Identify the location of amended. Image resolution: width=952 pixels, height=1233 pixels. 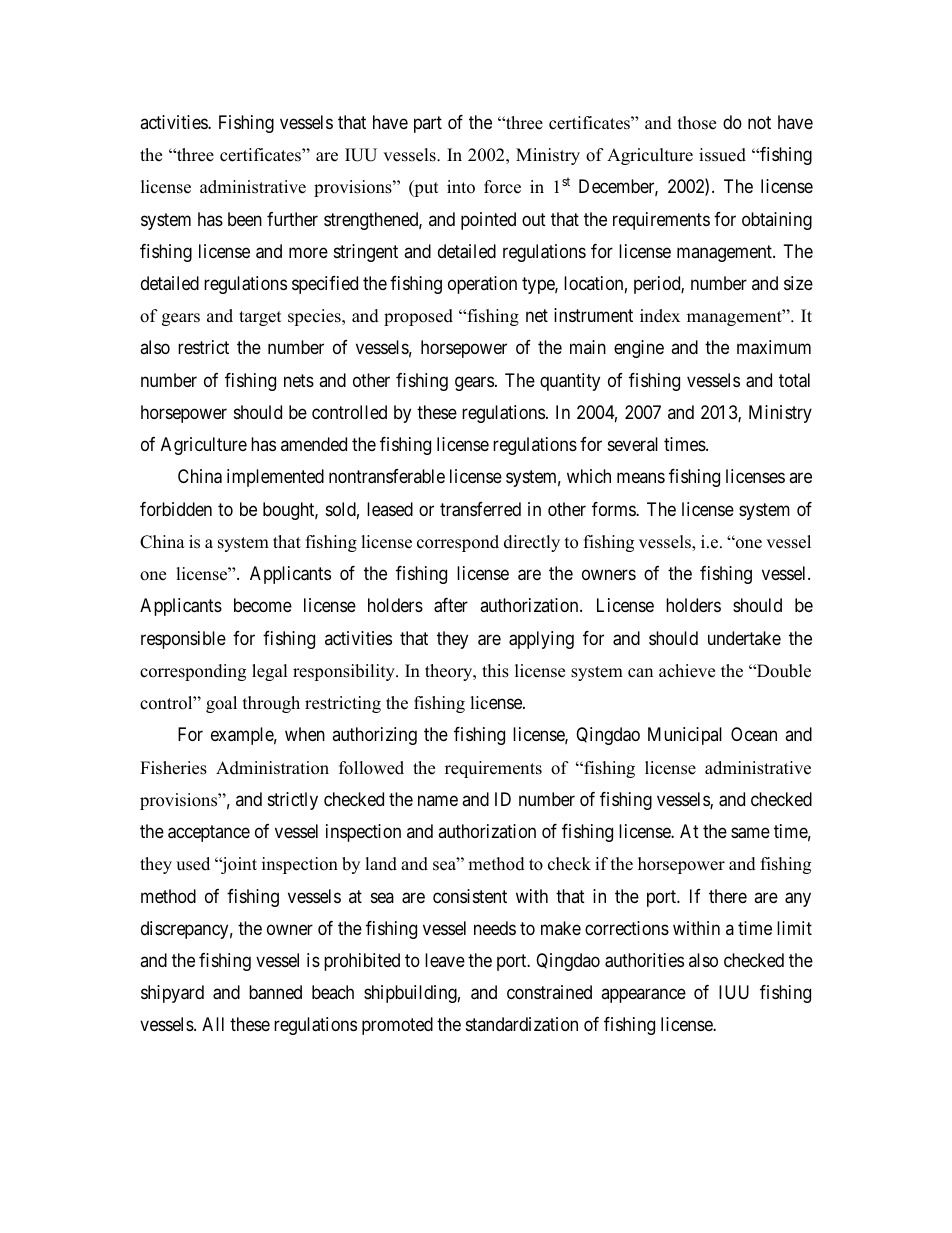
(314, 444).
